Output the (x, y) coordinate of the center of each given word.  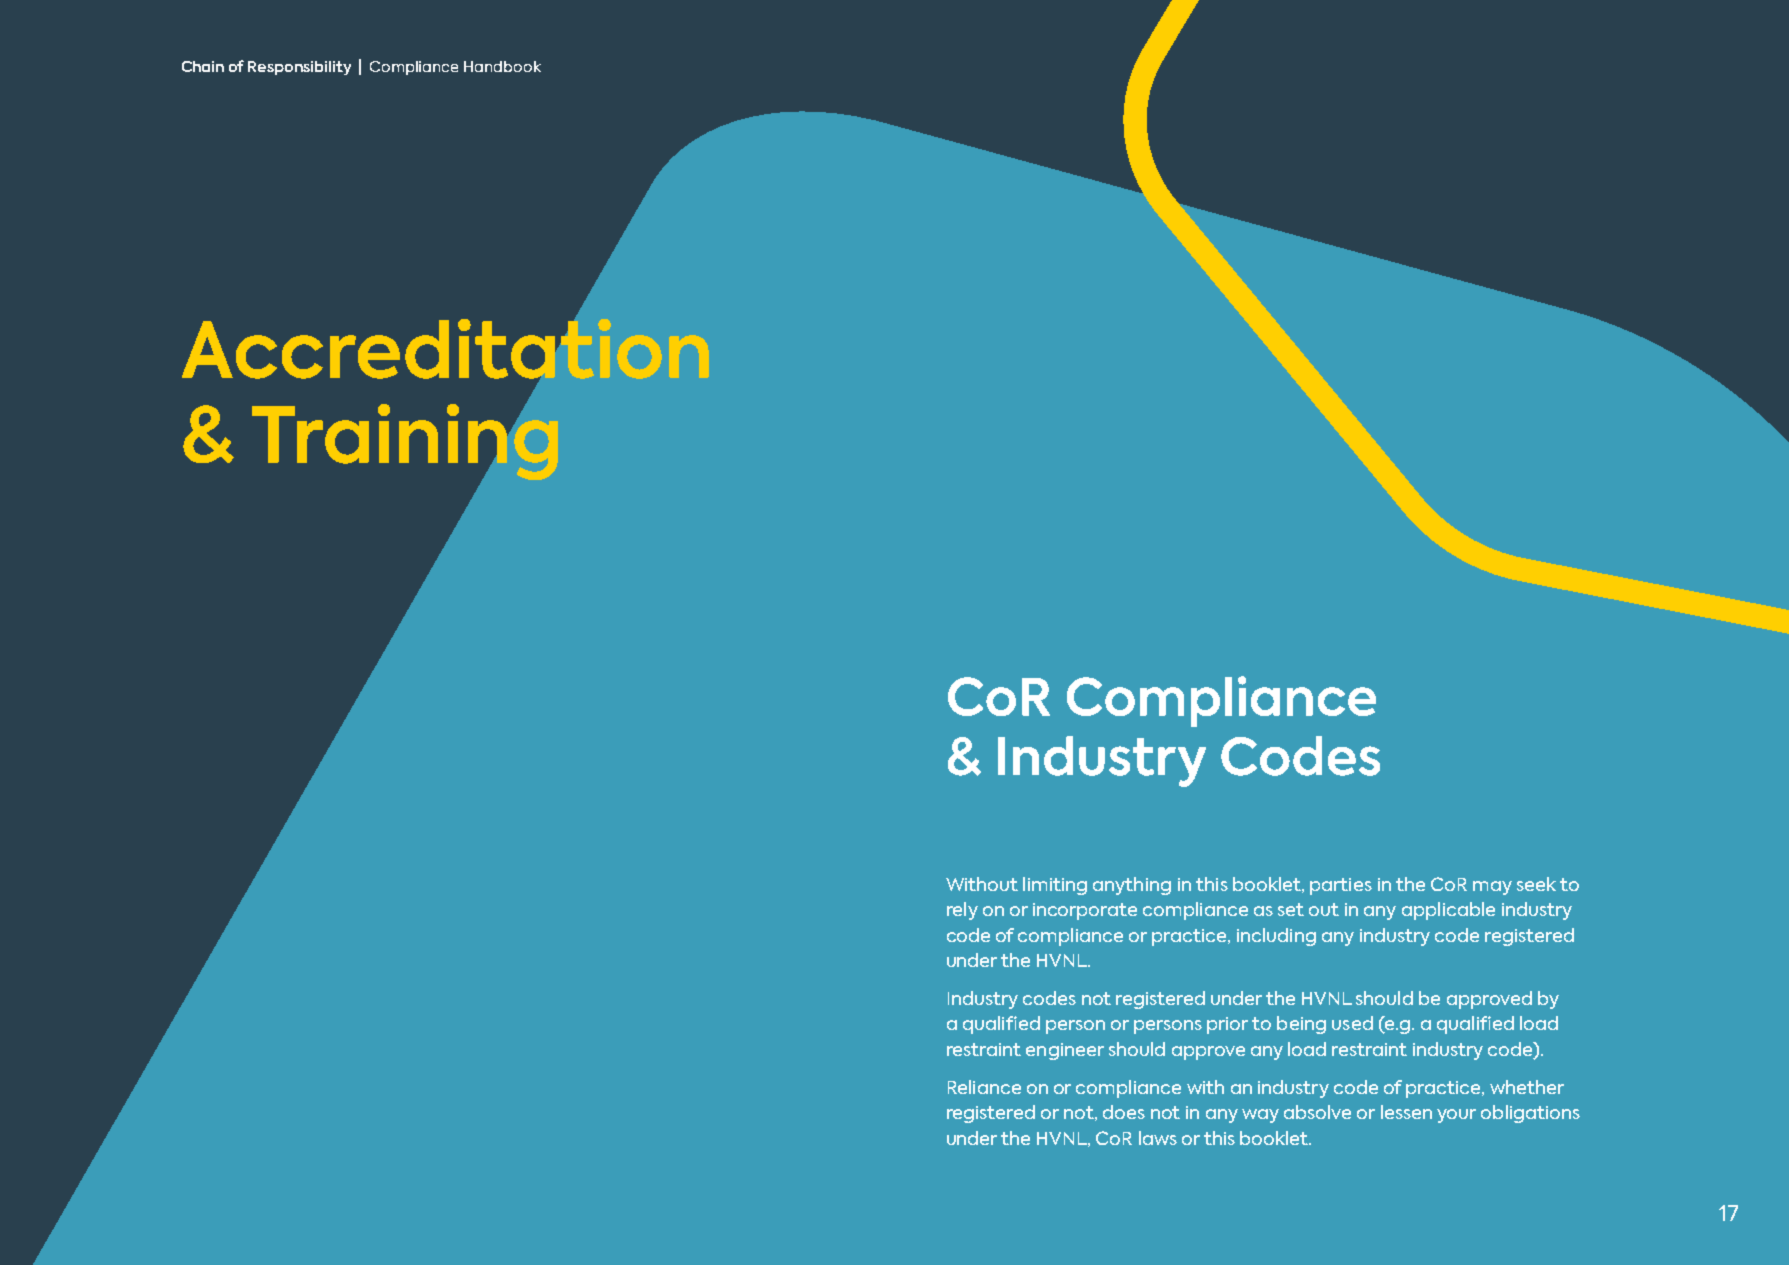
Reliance (984, 1087)
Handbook (502, 66)
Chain (203, 66)
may (1492, 888)
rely (962, 911)
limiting (1055, 886)
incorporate (1085, 911)
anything (1132, 886)
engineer (1065, 1051)
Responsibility (299, 68)
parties (1341, 886)
